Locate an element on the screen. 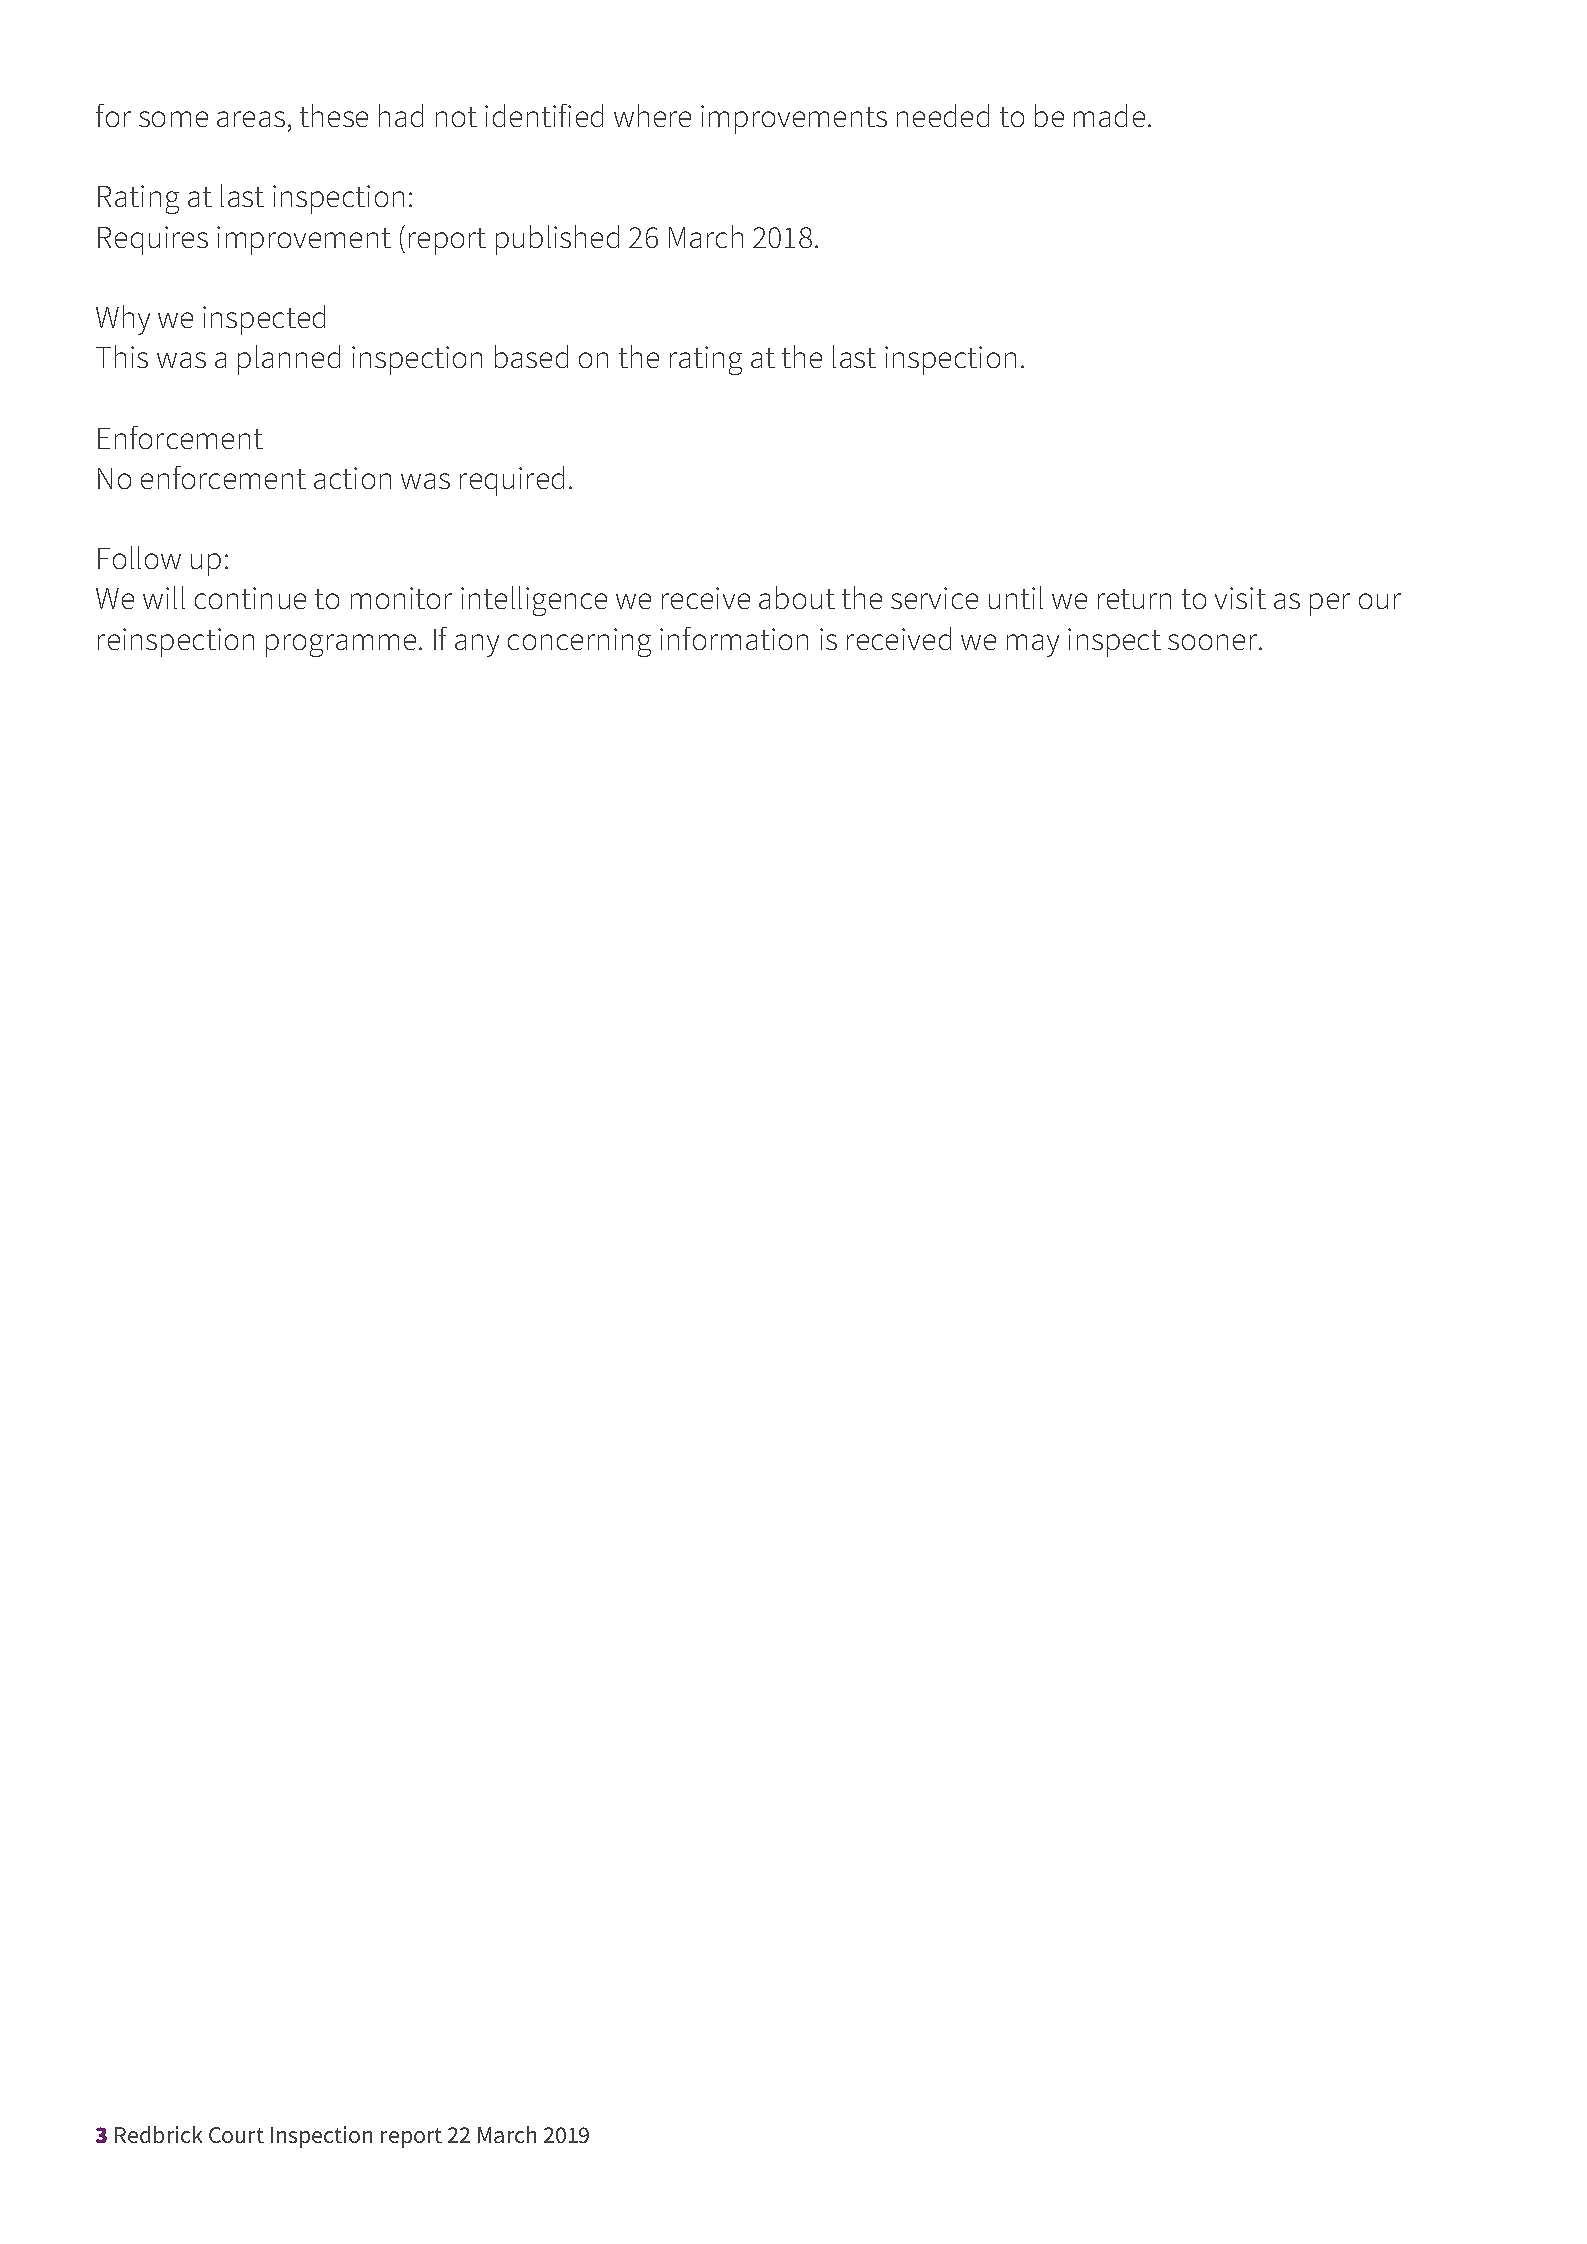  will is located at coordinates (164, 597).
